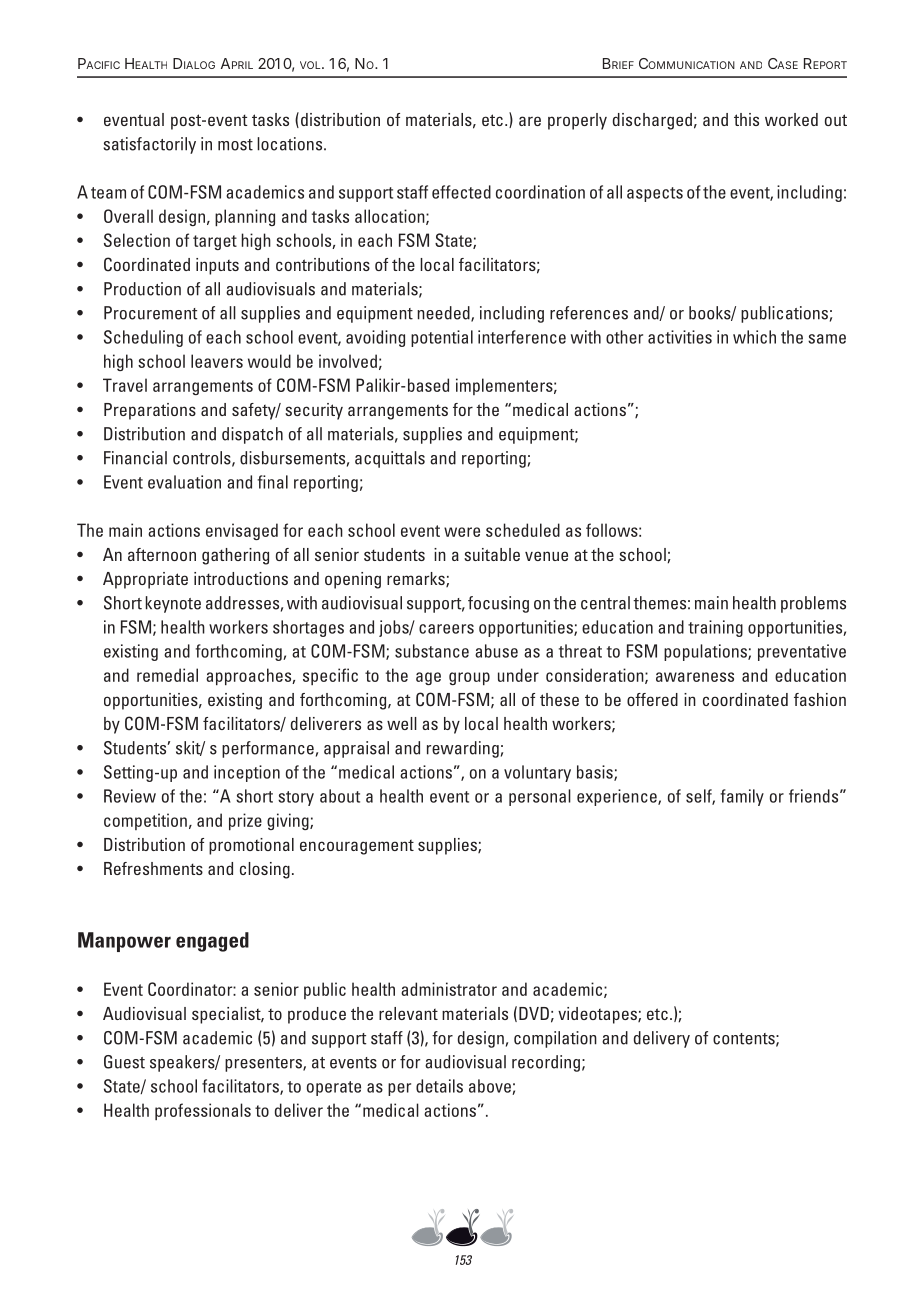 This screenshot has width=924, height=1297. I want to click on professionals, so click(203, 1111).
